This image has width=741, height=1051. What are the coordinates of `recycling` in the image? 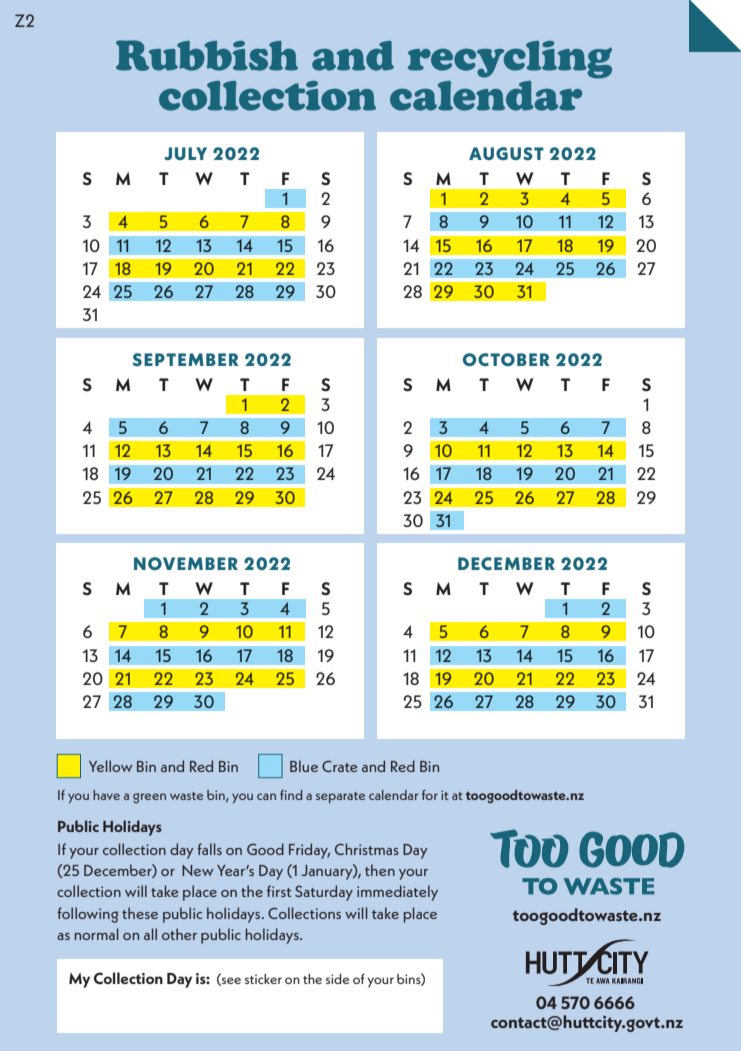 It's located at (510, 60).
